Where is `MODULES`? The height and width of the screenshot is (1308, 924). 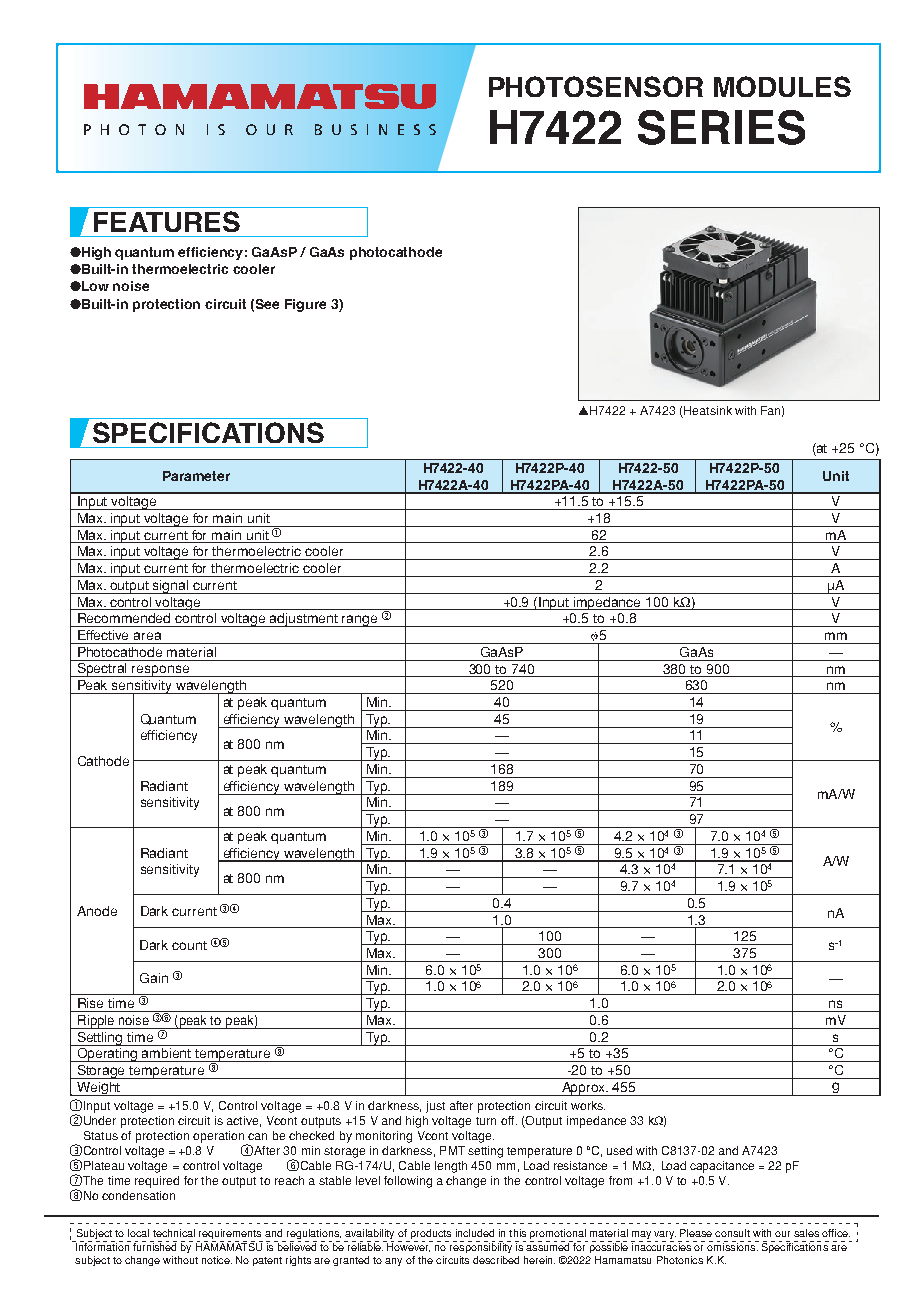 MODULES is located at coordinates (782, 86).
